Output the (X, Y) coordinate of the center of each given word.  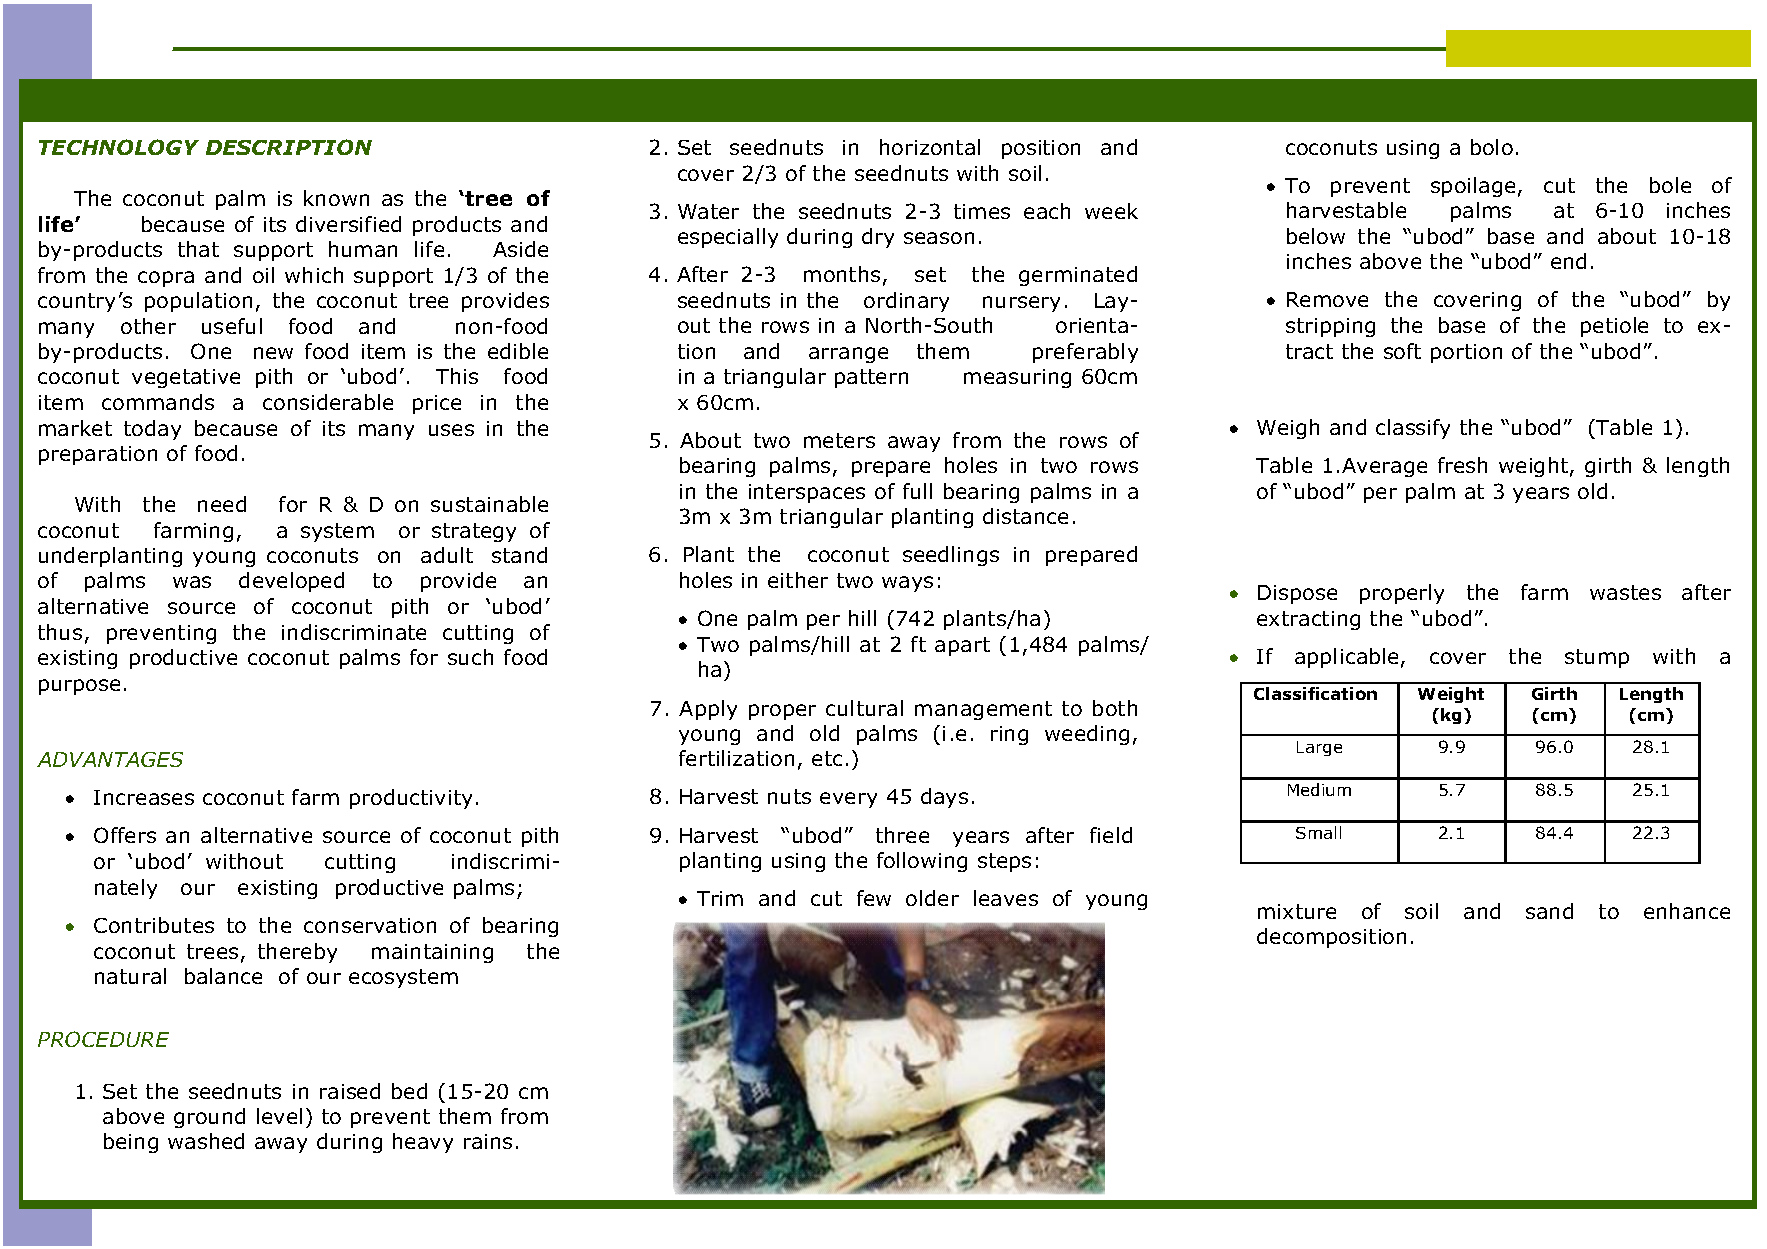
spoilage (1473, 187)
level (279, 1116)
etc (827, 758)
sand (1549, 911)
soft (1402, 351)
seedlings (951, 556)
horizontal (930, 147)
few (874, 898)
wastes (1625, 592)
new (273, 353)
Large (1319, 748)
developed (291, 582)
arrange (848, 355)
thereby (297, 953)
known (336, 198)
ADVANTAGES (110, 759)
